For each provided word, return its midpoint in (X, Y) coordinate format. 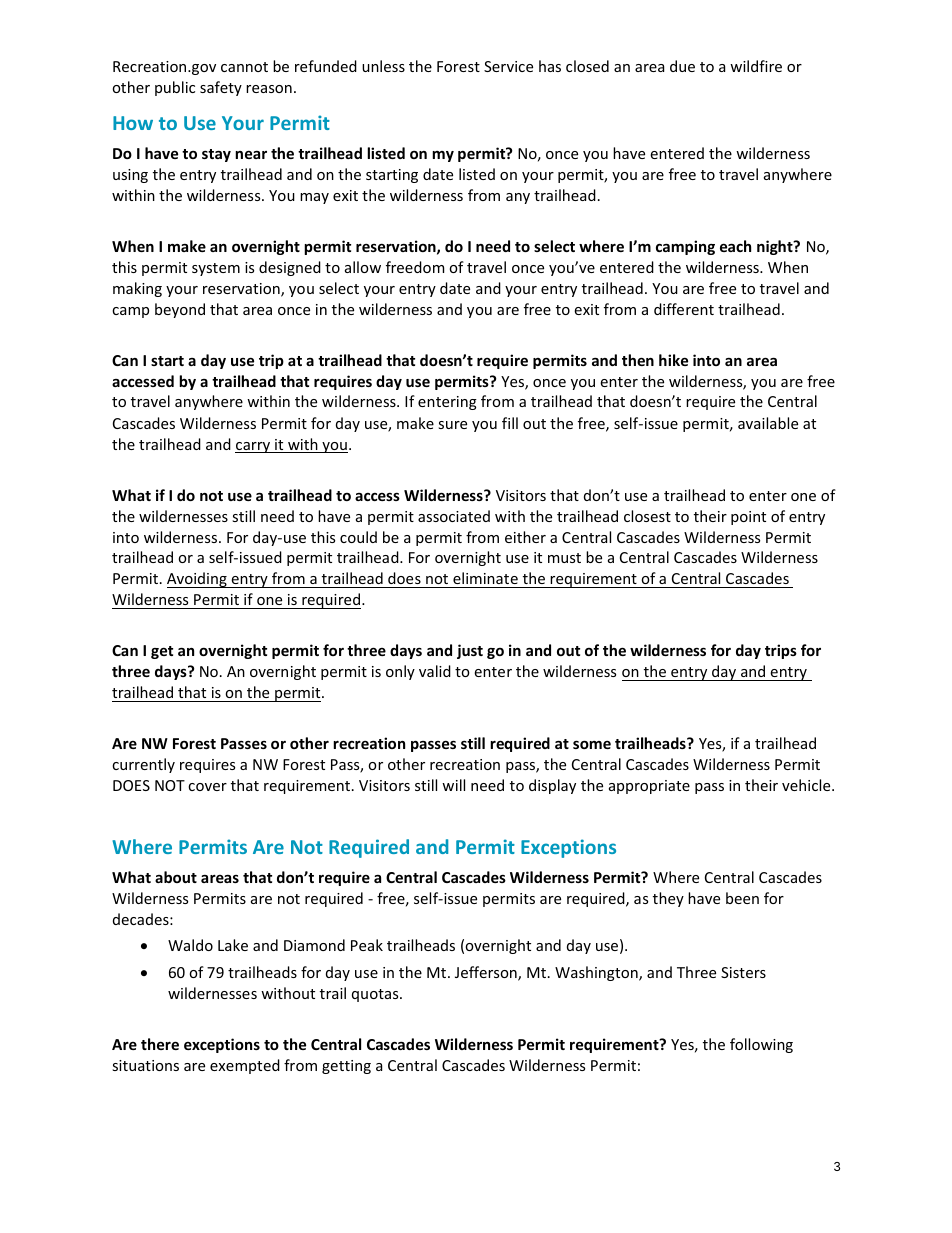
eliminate (485, 578)
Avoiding (198, 580)
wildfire (756, 66)
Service (508, 66)
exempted (245, 1066)
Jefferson (487, 973)
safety (221, 88)
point (748, 518)
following (761, 1045)
